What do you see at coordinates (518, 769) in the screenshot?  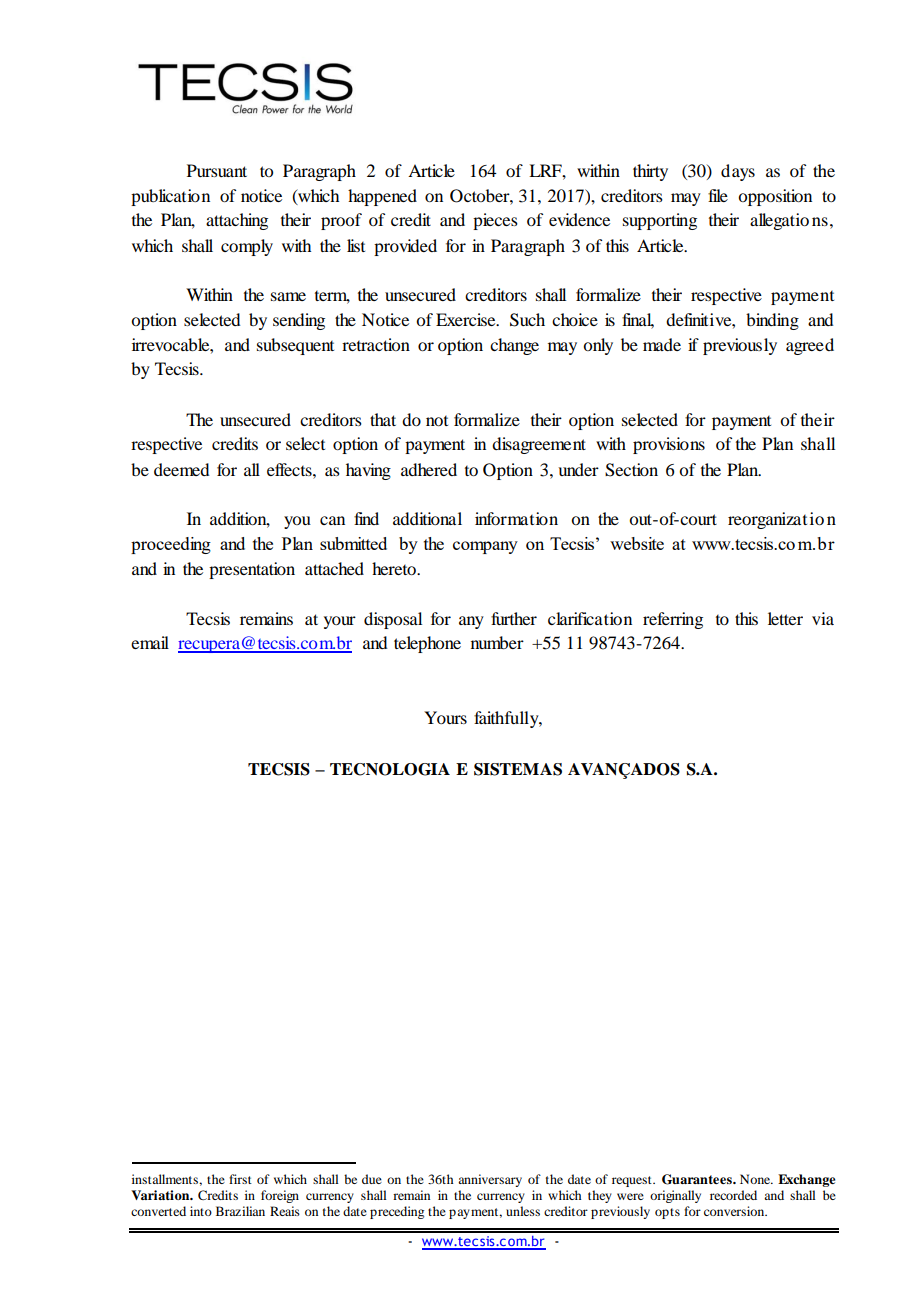 I see `SISTEMAS` at bounding box center [518, 769].
